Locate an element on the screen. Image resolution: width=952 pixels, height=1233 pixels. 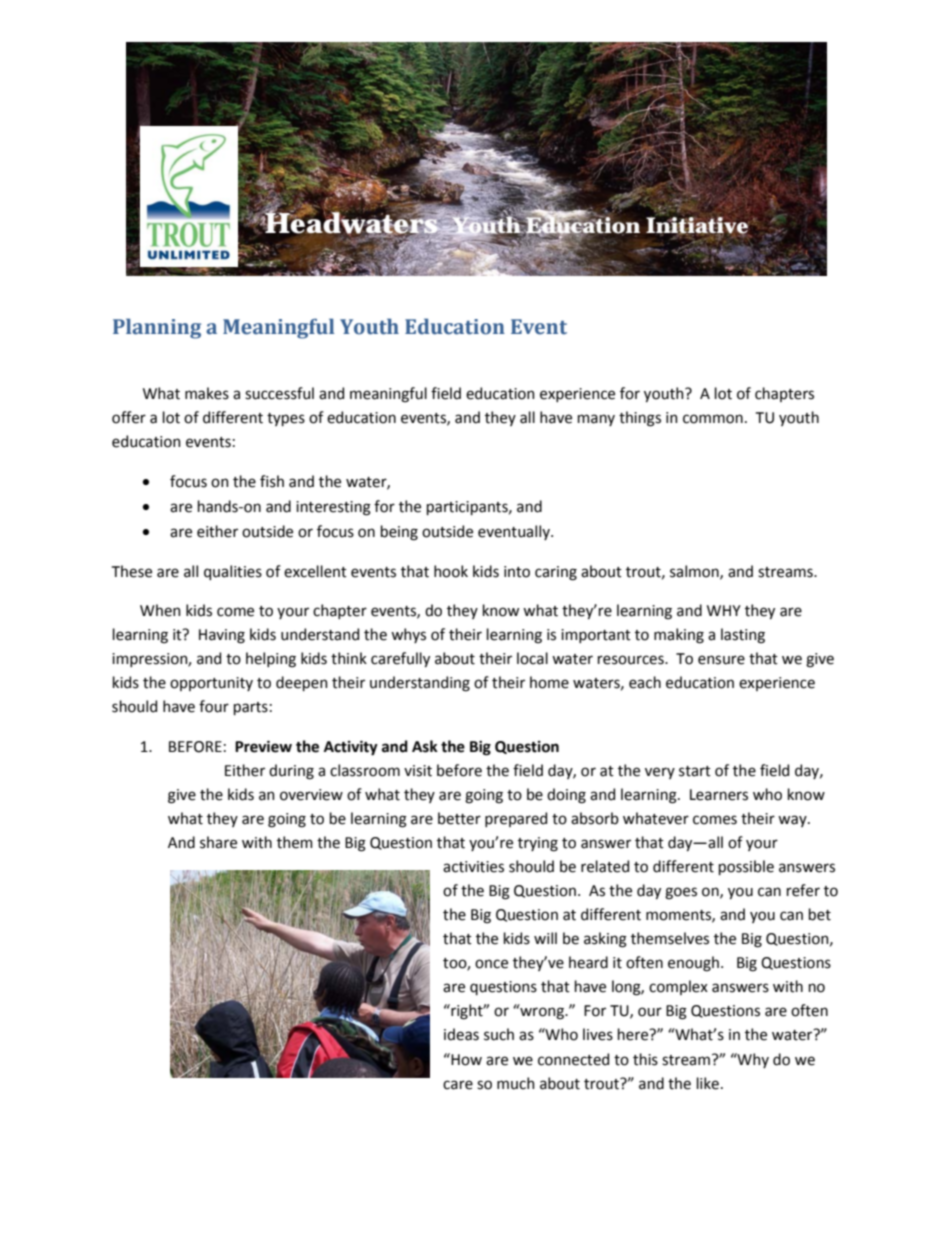
Initiative is located at coordinates (697, 225).
